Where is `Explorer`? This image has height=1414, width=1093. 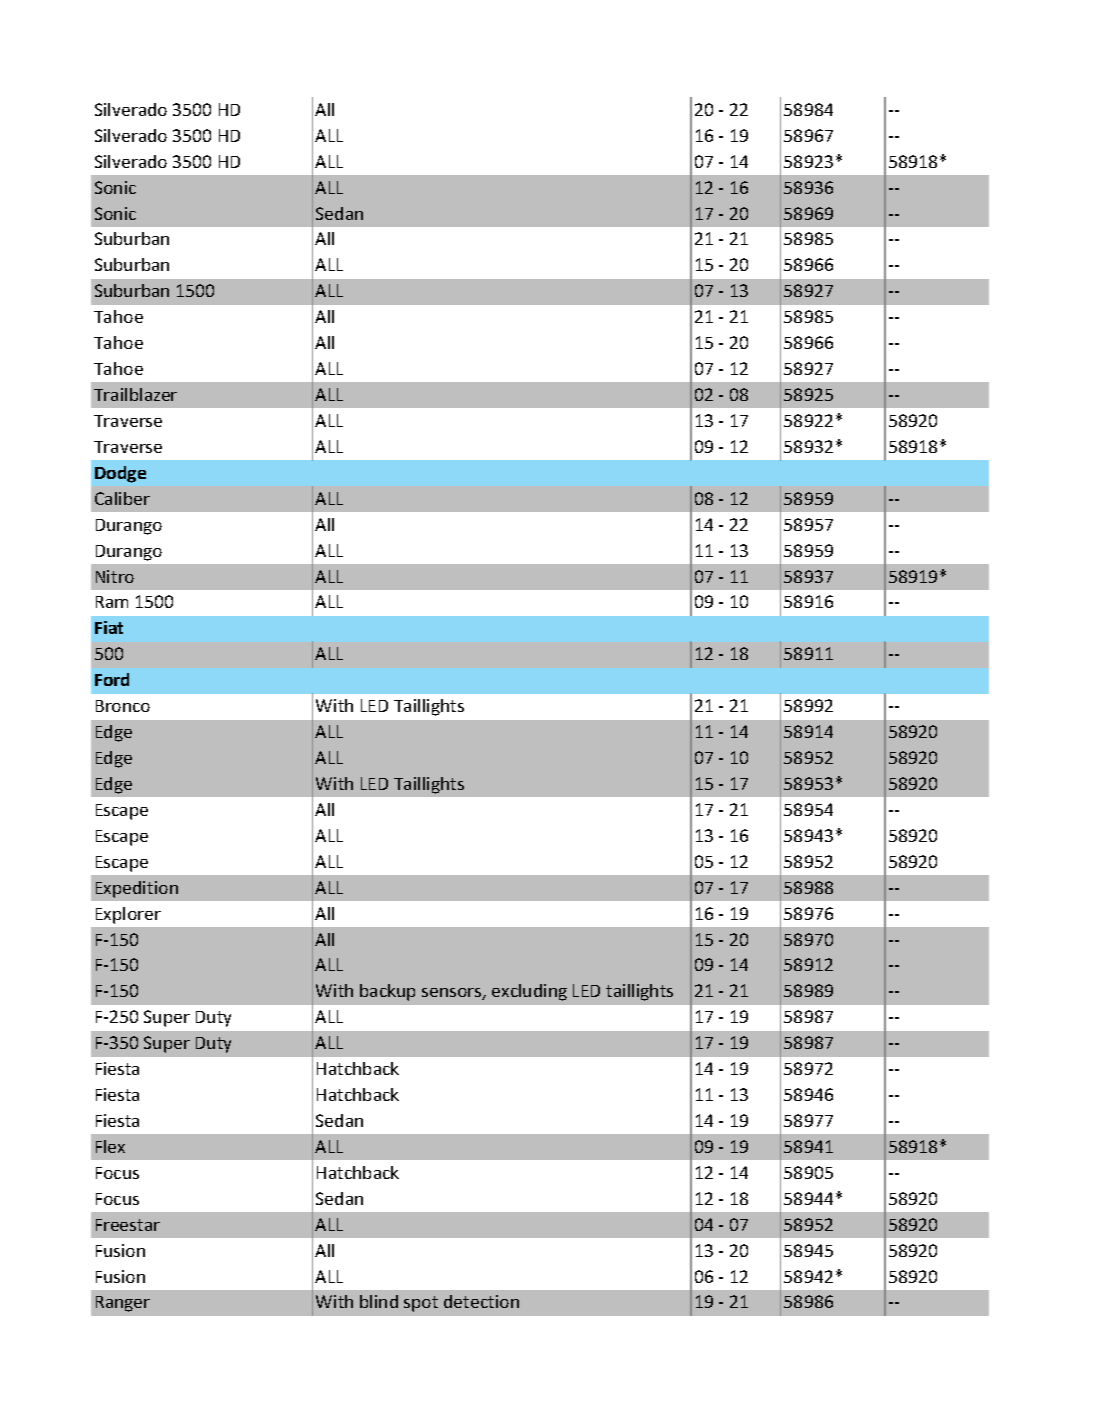 Explorer is located at coordinates (128, 915).
